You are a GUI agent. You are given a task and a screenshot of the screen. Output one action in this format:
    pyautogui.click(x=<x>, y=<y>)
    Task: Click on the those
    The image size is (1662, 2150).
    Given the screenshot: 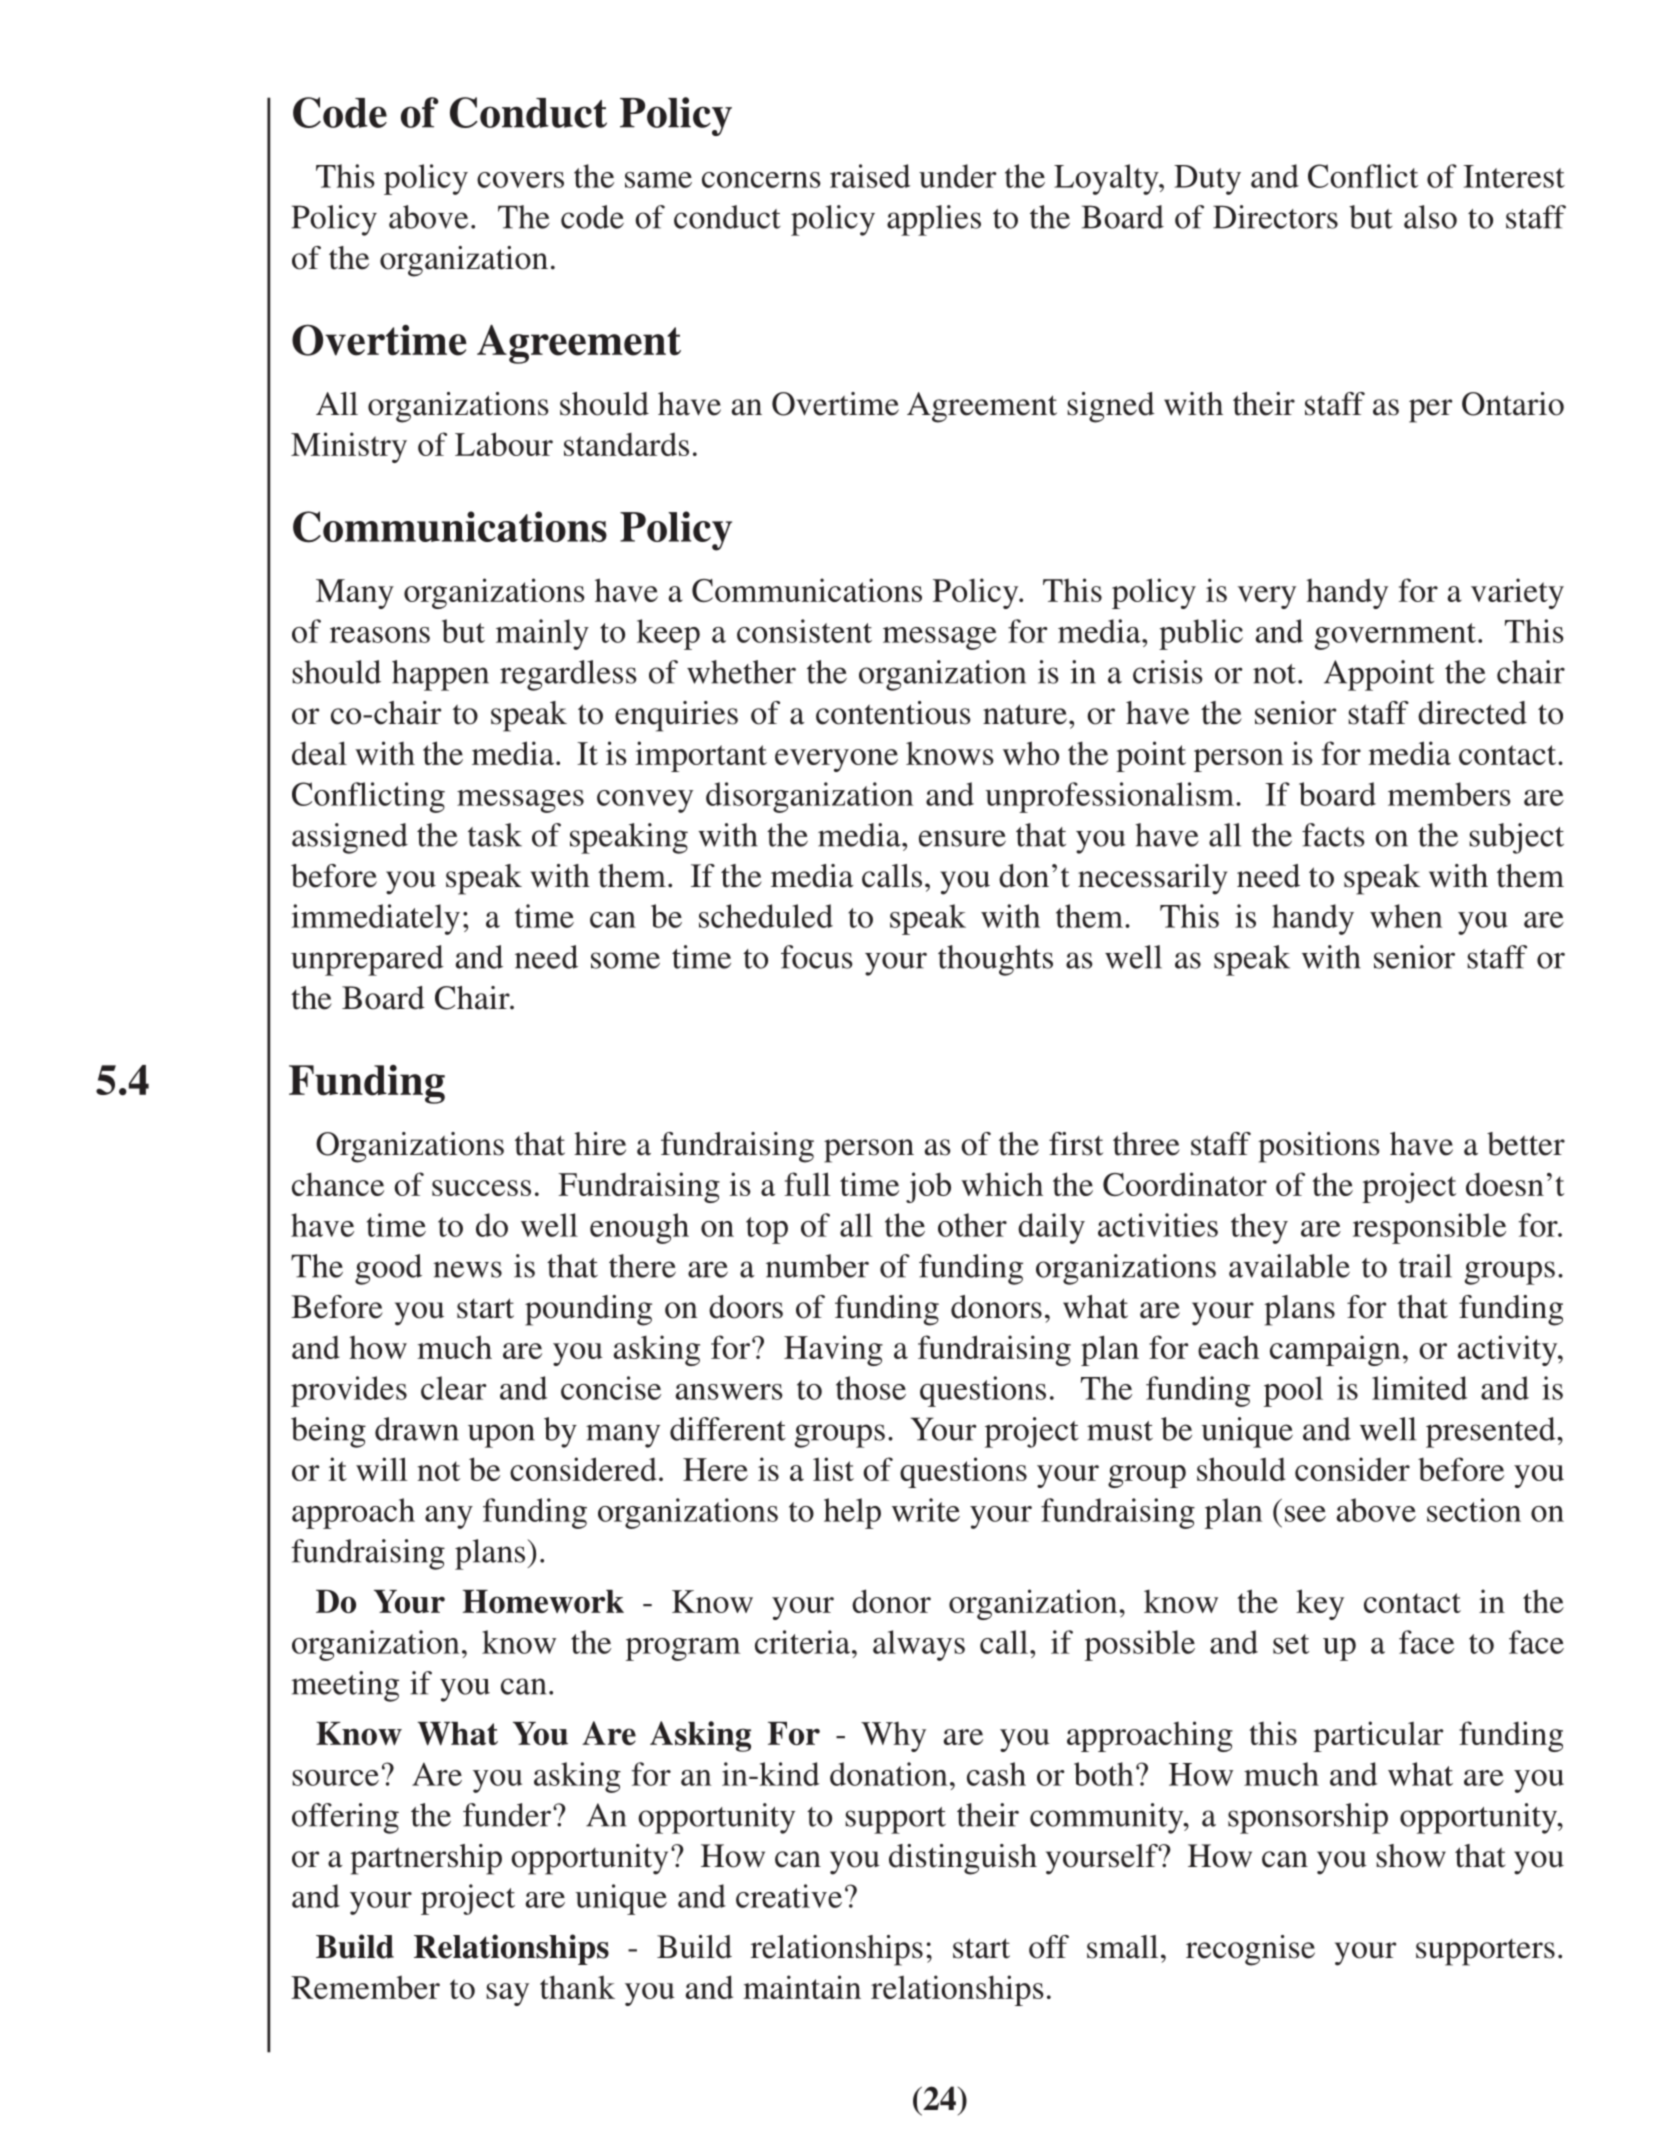 What is the action you would take?
    pyautogui.click(x=871, y=1388)
